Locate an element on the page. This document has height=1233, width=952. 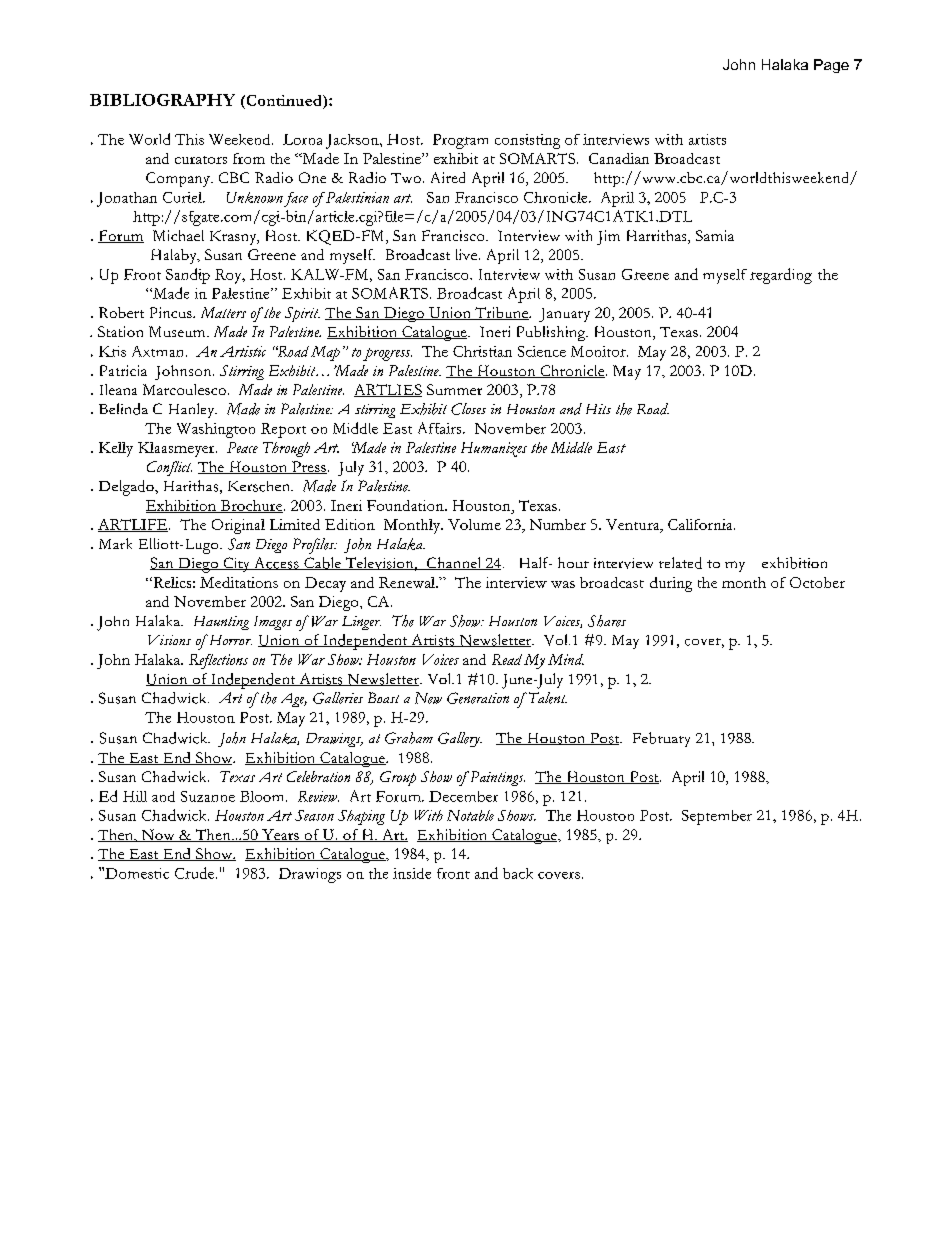
Roy is located at coordinates (229, 276).
